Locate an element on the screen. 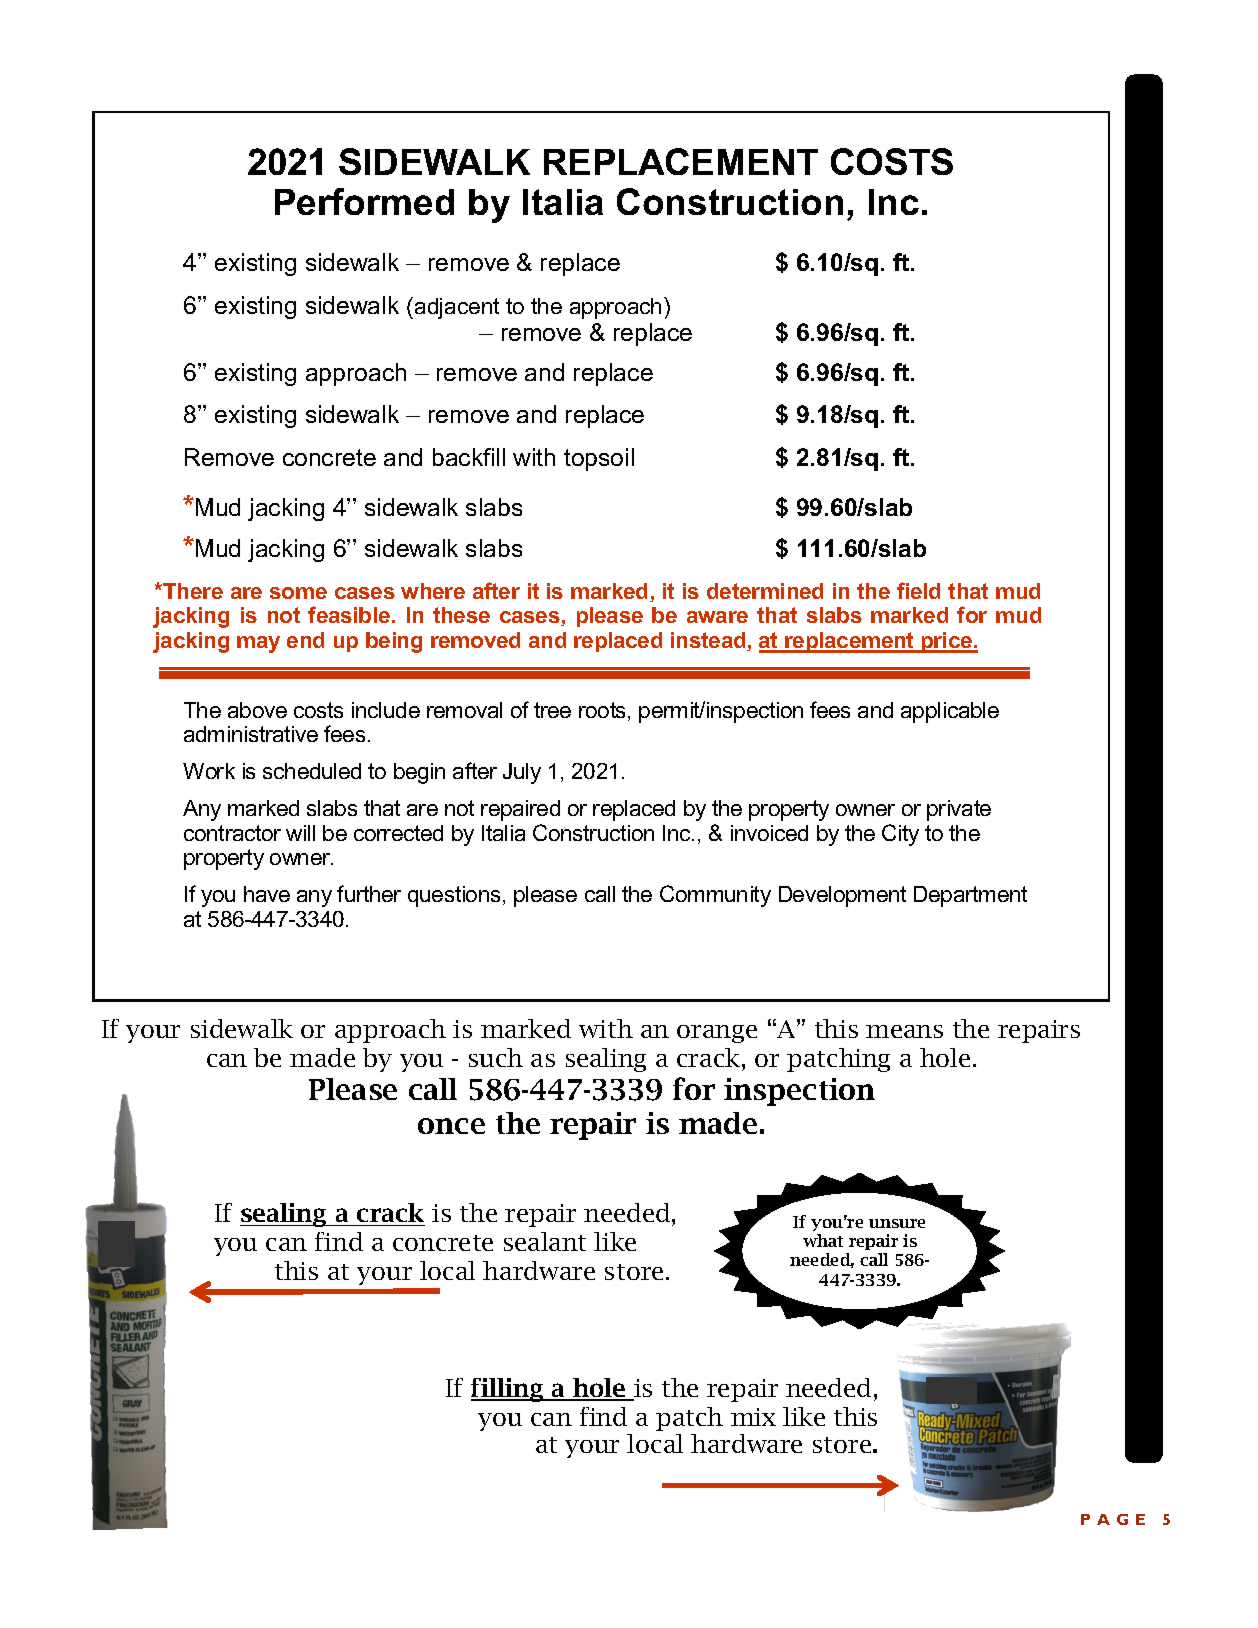 The image size is (1258, 1628). will is located at coordinates (300, 833).
